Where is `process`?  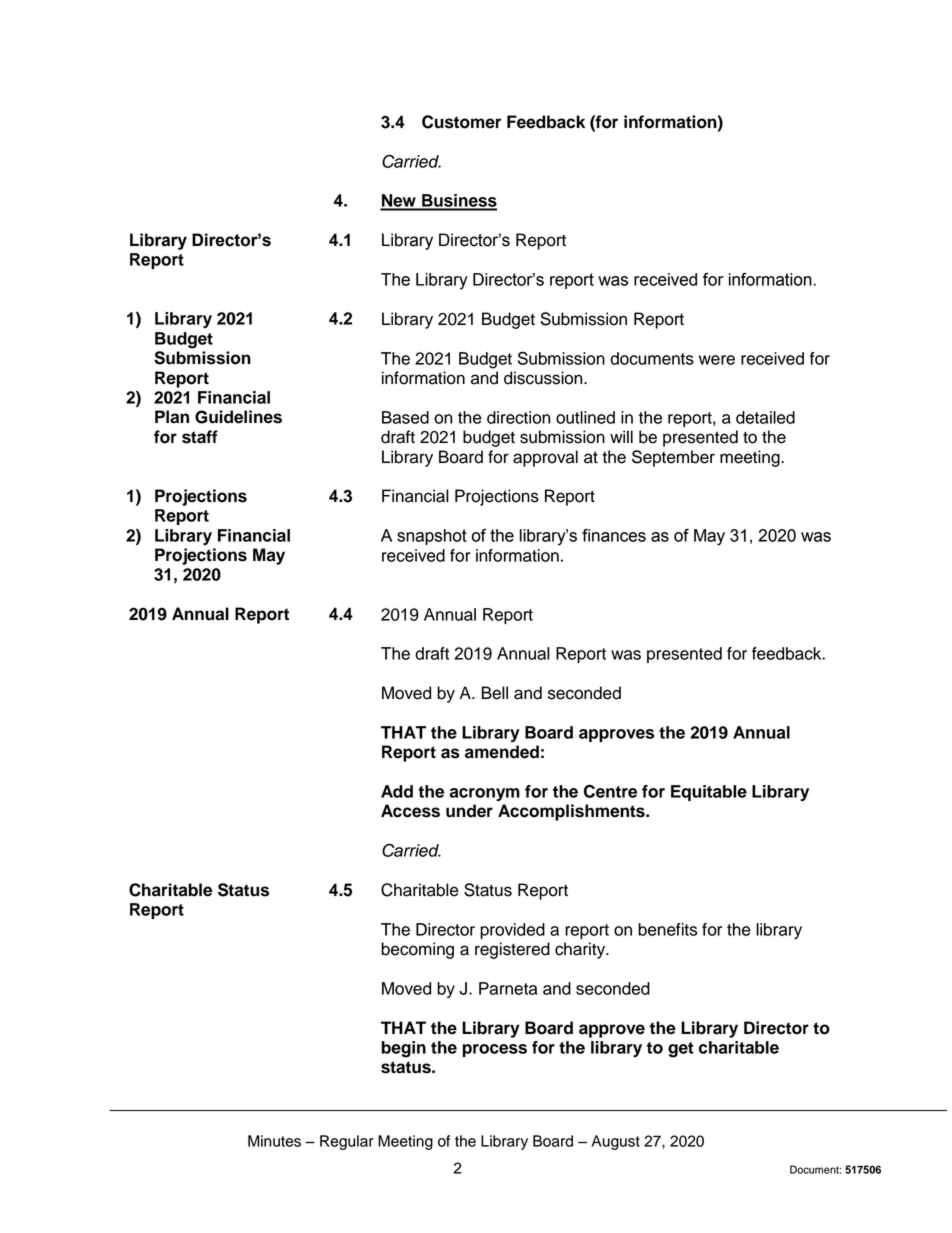
process is located at coordinates (495, 1050).
